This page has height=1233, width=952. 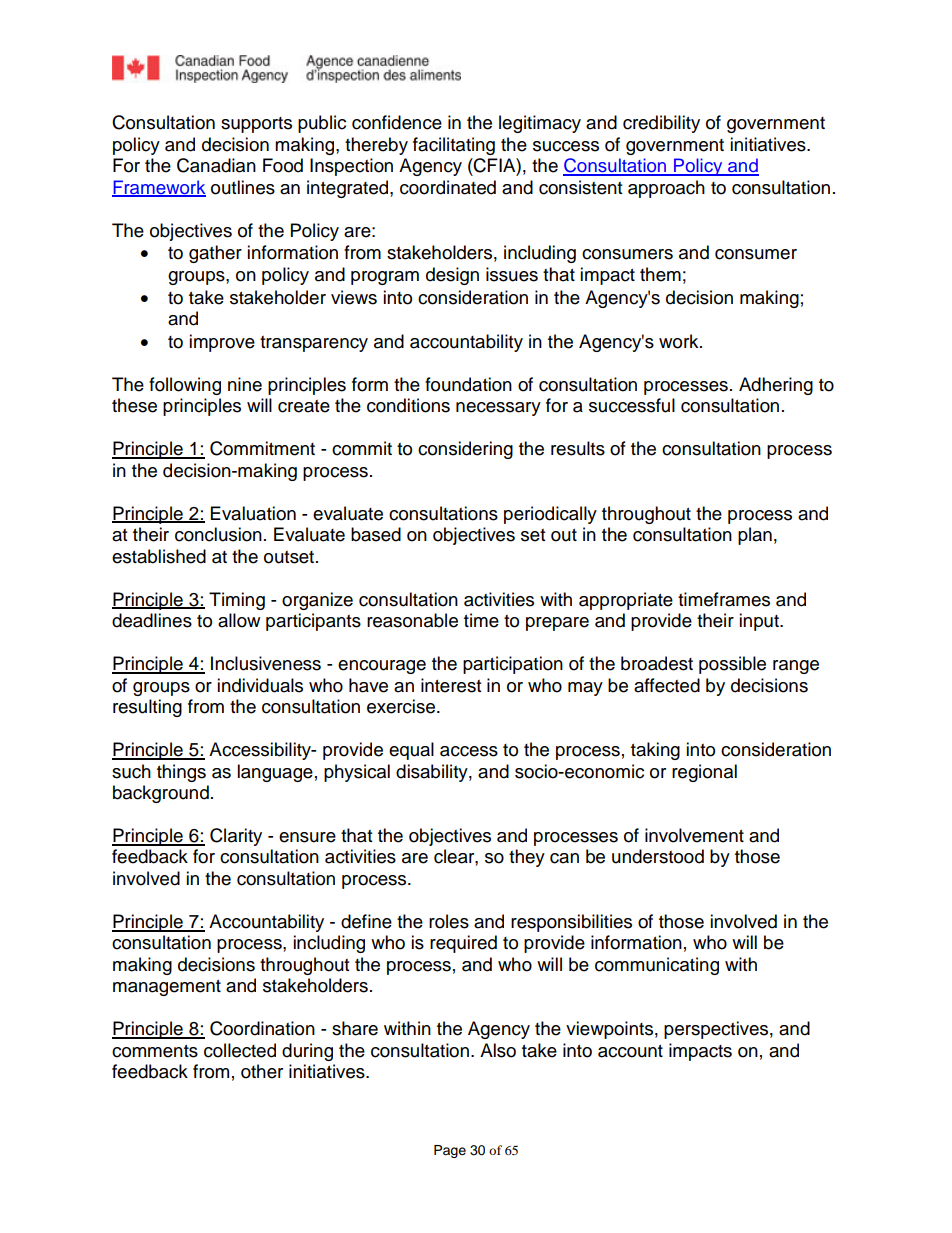 I want to click on other, so click(x=262, y=1071).
